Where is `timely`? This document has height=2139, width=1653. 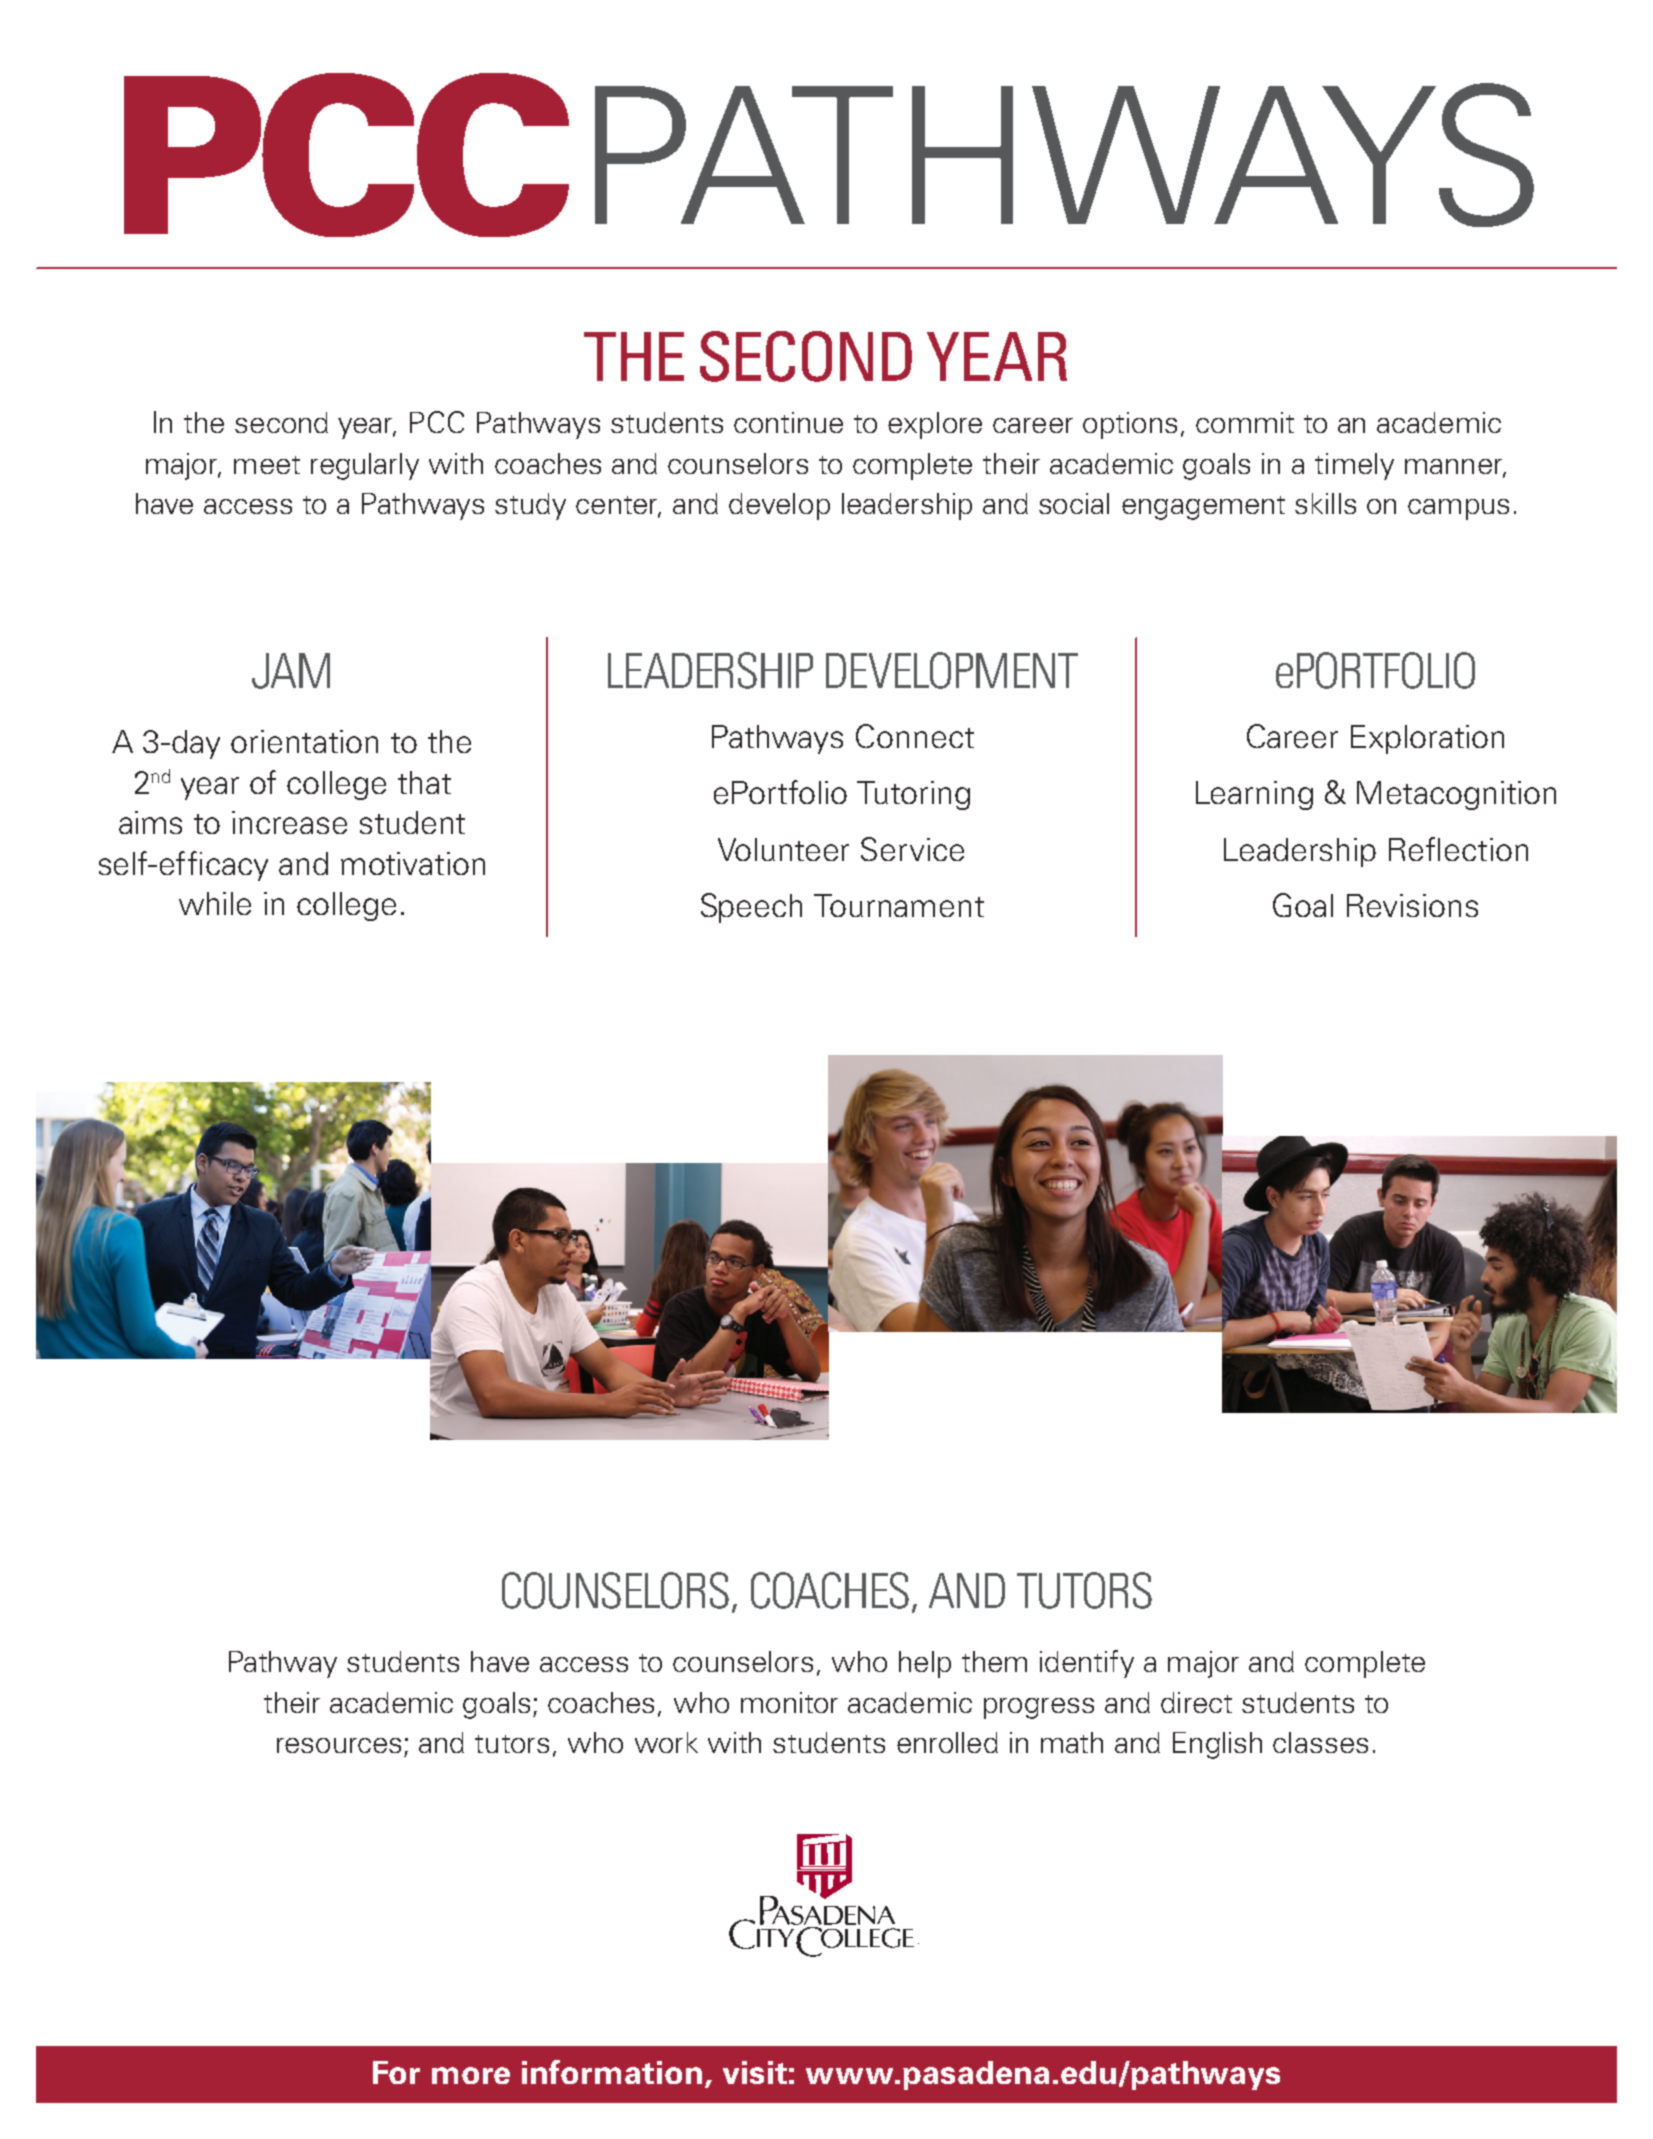
timely is located at coordinates (1354, 466).
